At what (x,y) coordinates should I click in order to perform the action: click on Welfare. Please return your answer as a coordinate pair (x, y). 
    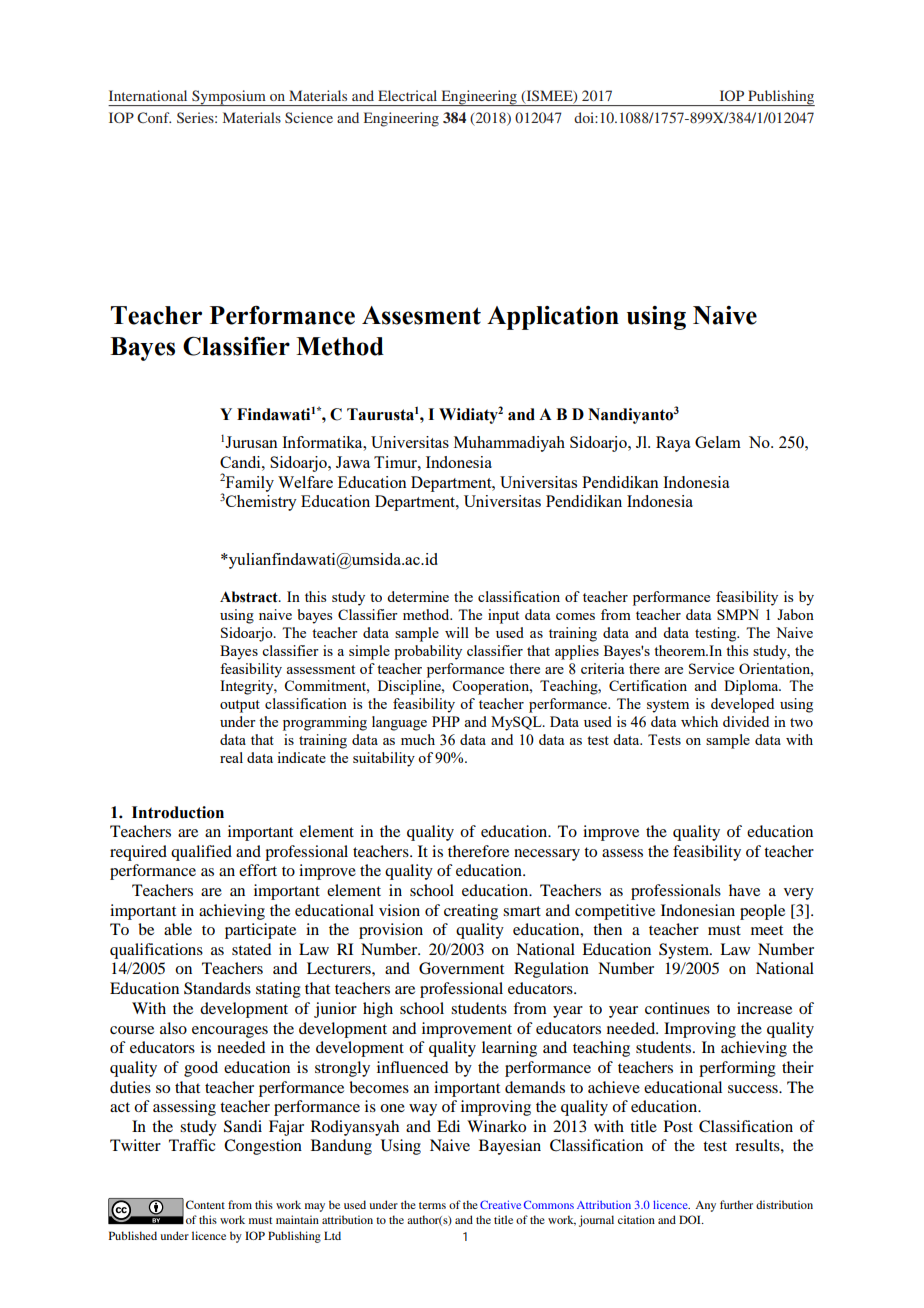
    Looking at the image, I should click on (305, 482).
